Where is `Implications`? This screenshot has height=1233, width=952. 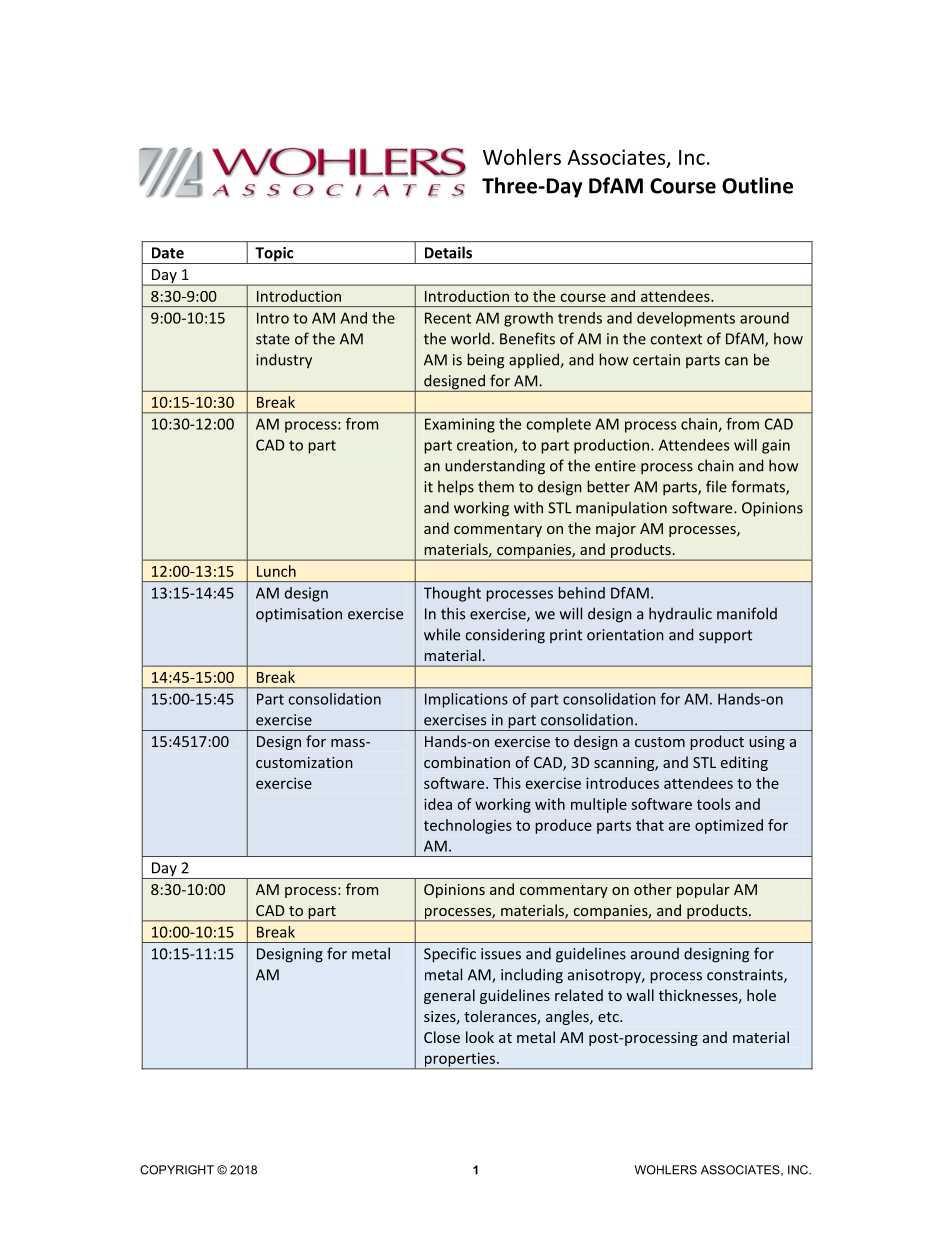 Implications is located at coordinates (466, 700).
